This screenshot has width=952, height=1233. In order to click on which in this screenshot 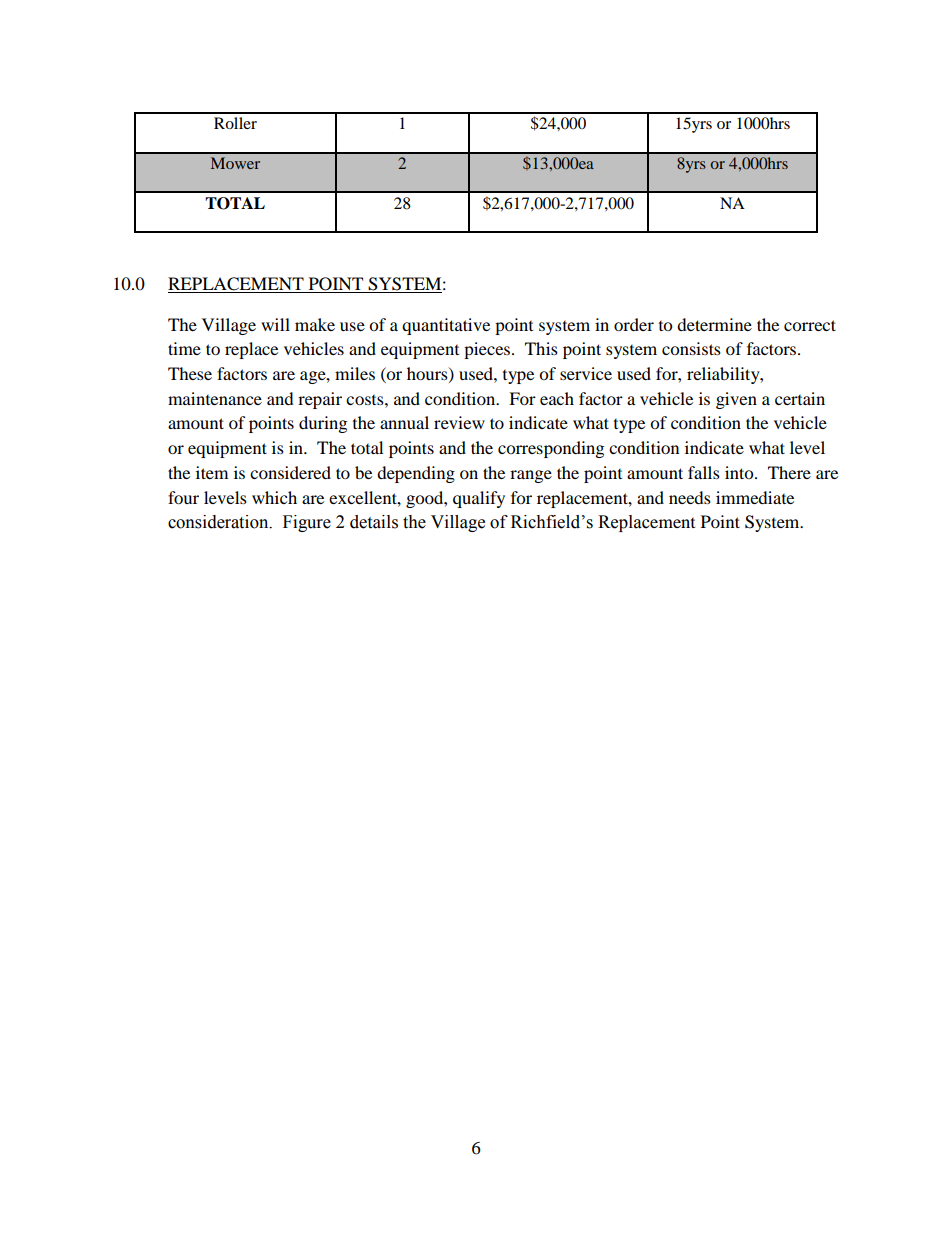, I will do `click(274, 497)`.
